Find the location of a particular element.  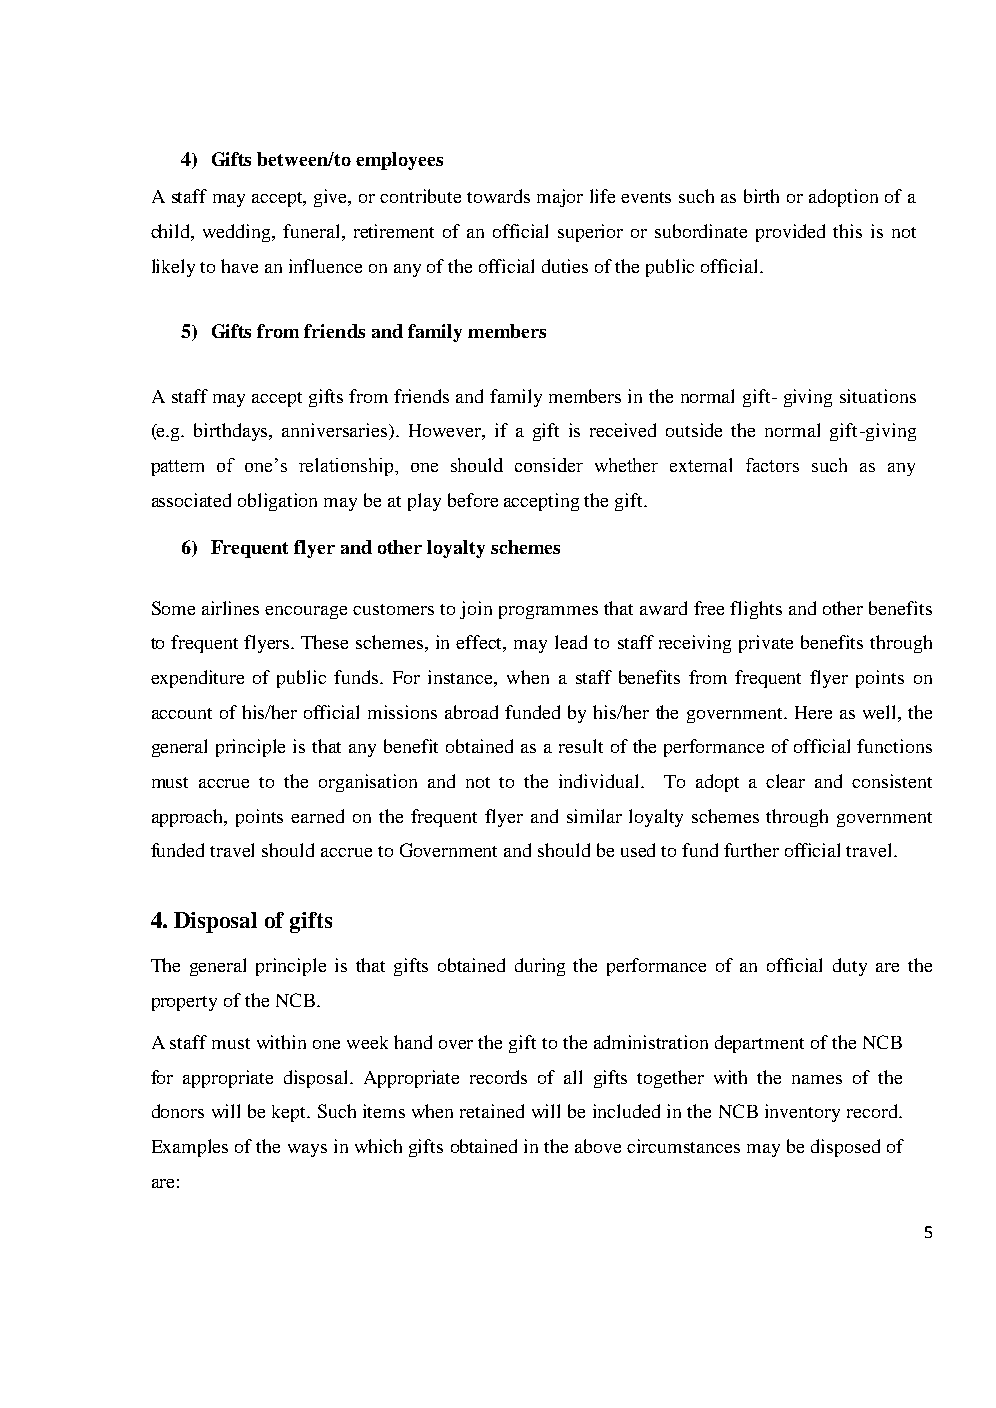

retained is located at coordinates (492, 1111).
